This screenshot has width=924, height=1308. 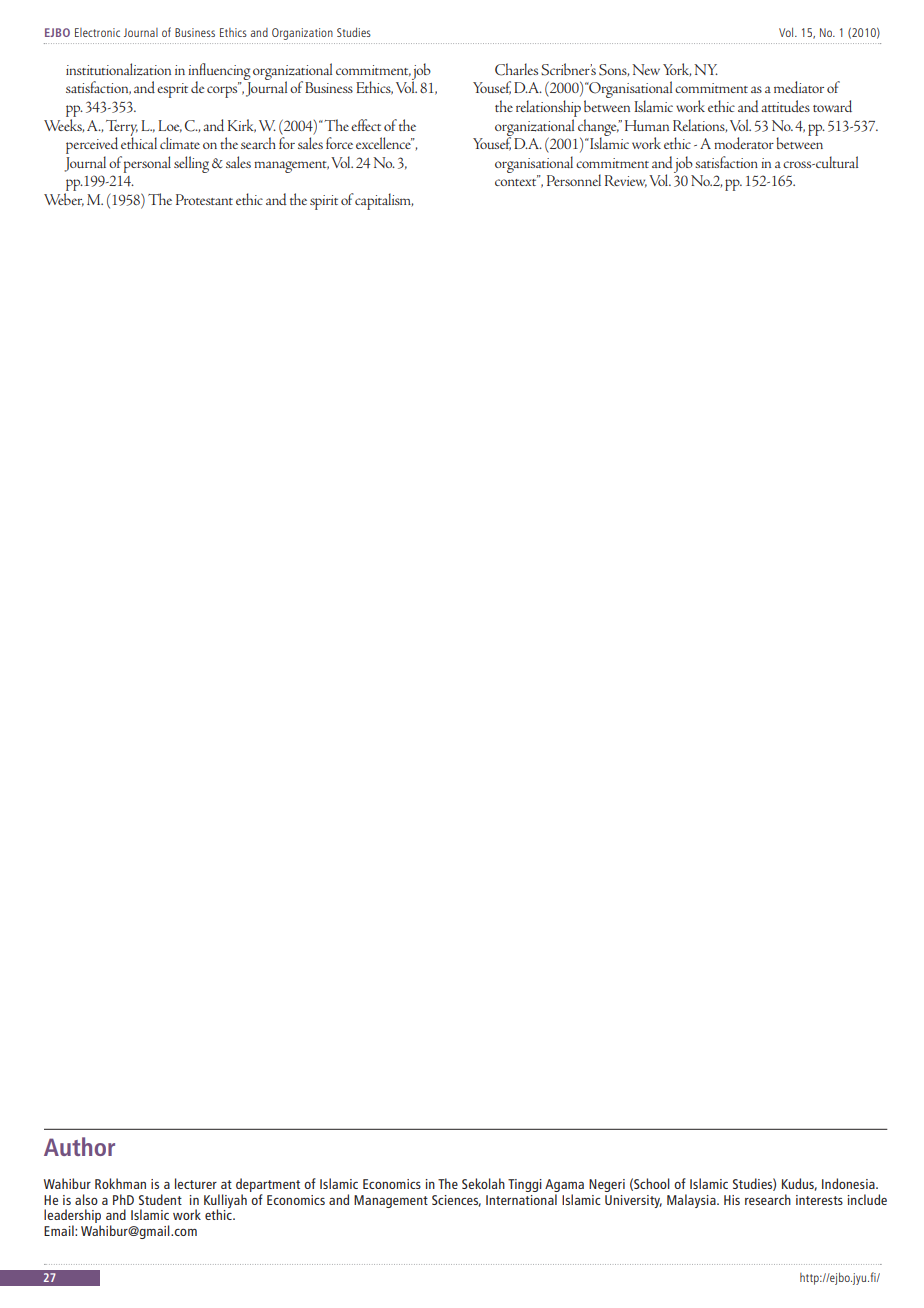 I want to click on Review, so click(x=626, y=181).
